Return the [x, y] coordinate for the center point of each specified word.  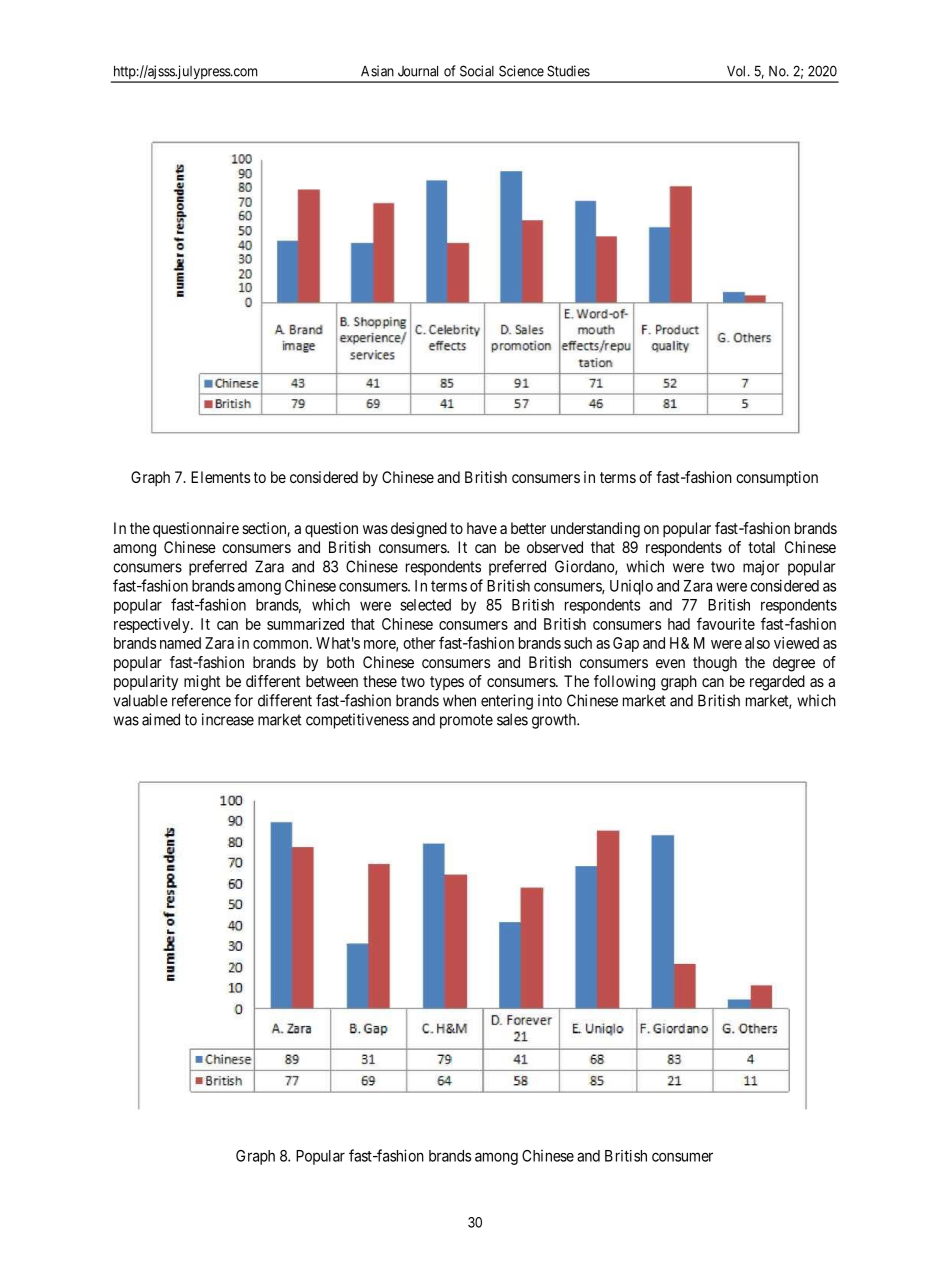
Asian [377, 71]
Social [477, 71]
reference [201, 700]
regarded [777, 683]
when [459, 700]
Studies [568, 71]
